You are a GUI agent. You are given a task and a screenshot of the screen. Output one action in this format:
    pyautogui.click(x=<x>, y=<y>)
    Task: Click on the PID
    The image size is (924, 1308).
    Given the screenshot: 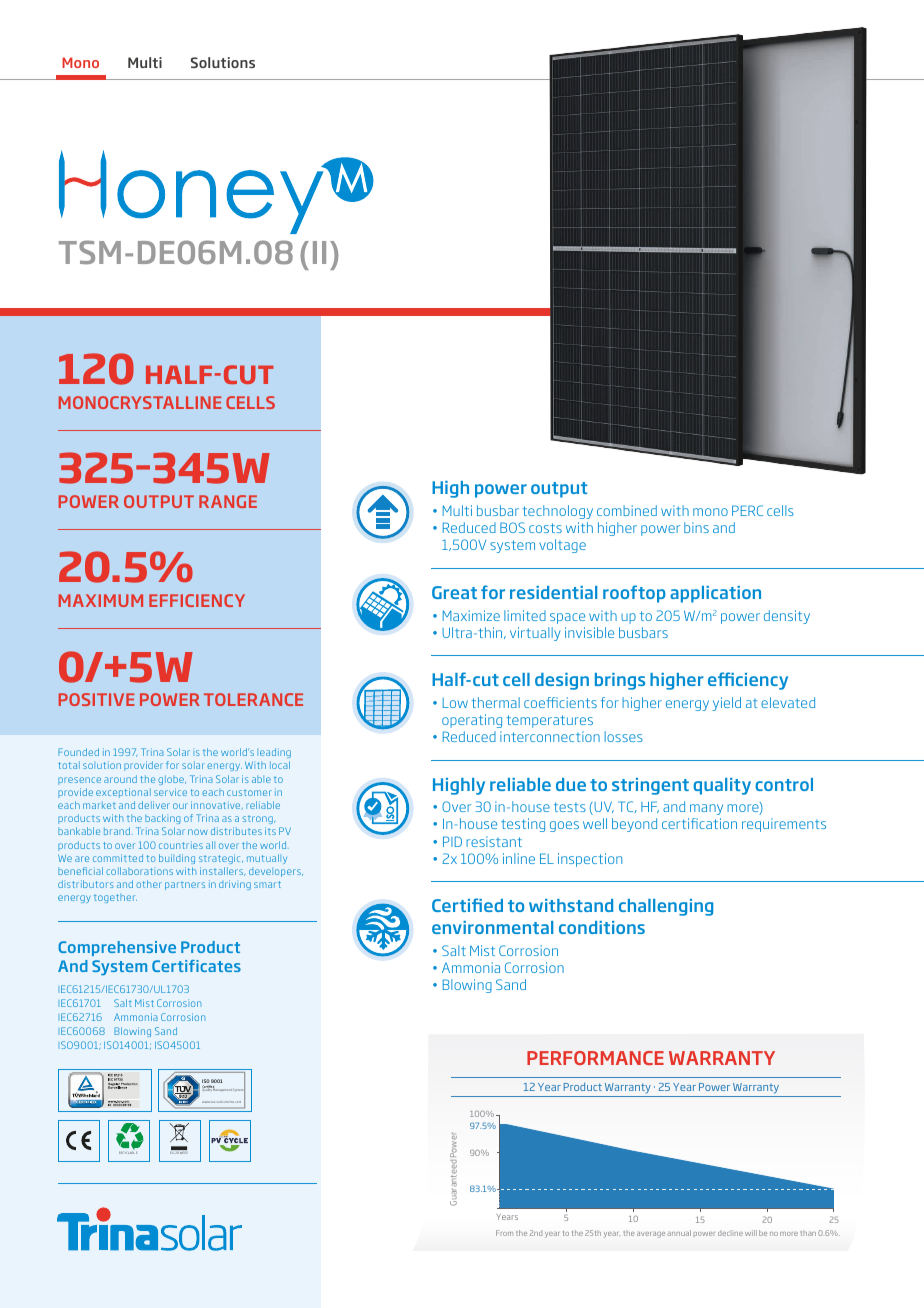 What is the action you would take?
    pyautogui.click(x=452, y=841)
